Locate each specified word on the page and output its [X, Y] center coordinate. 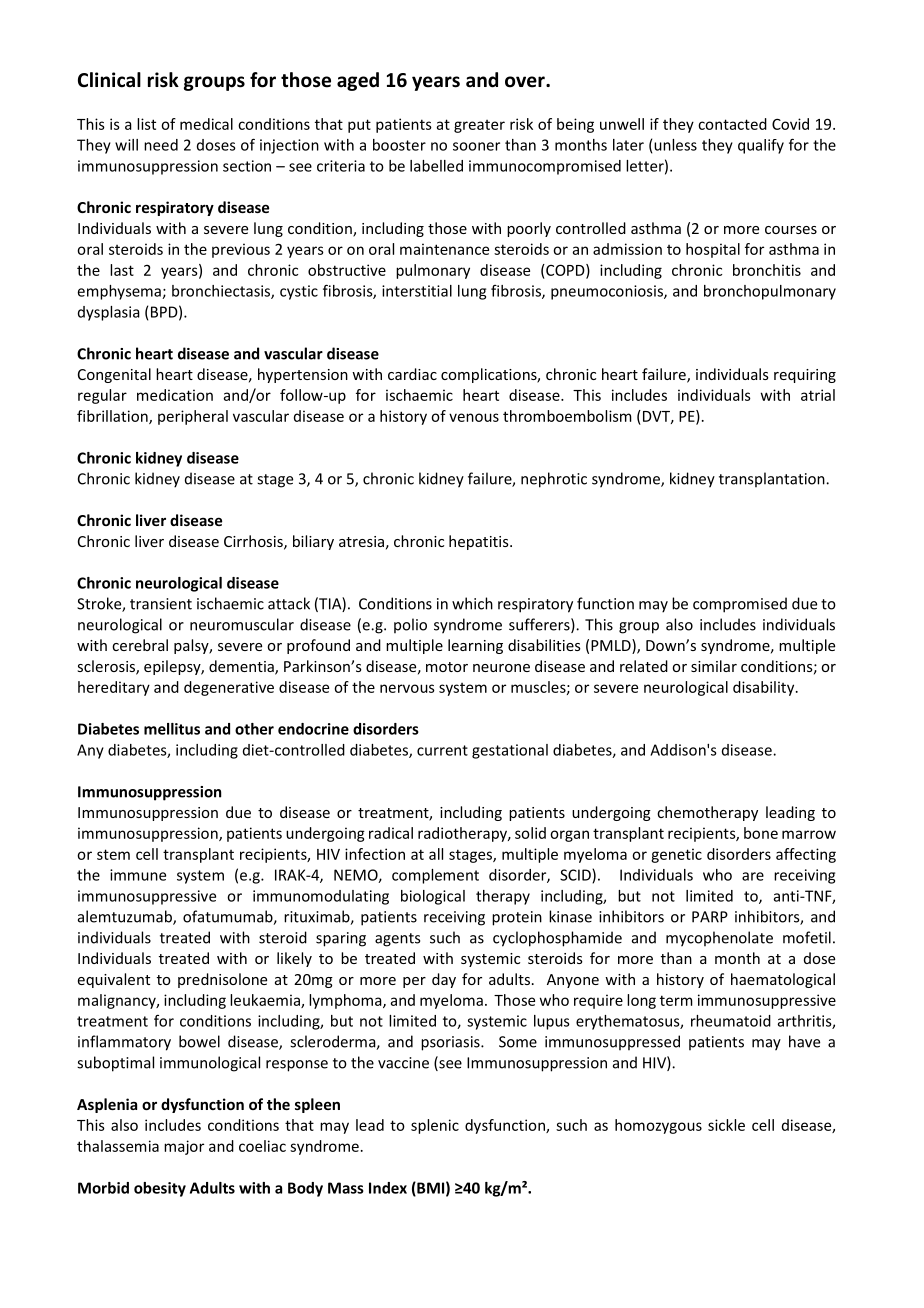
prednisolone [222, 980]
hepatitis [480, 542]
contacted [732, 124]
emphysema [120, 292]
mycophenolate [719, 939]
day [444, 980]
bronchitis [767, 270]
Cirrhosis [254, 542]
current [442, 750]
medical [206, 124]
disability [765, 688]
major [184, 1147]
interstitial [417, 291]
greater [479, 126]
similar [714, 666]
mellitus [172, 729]
